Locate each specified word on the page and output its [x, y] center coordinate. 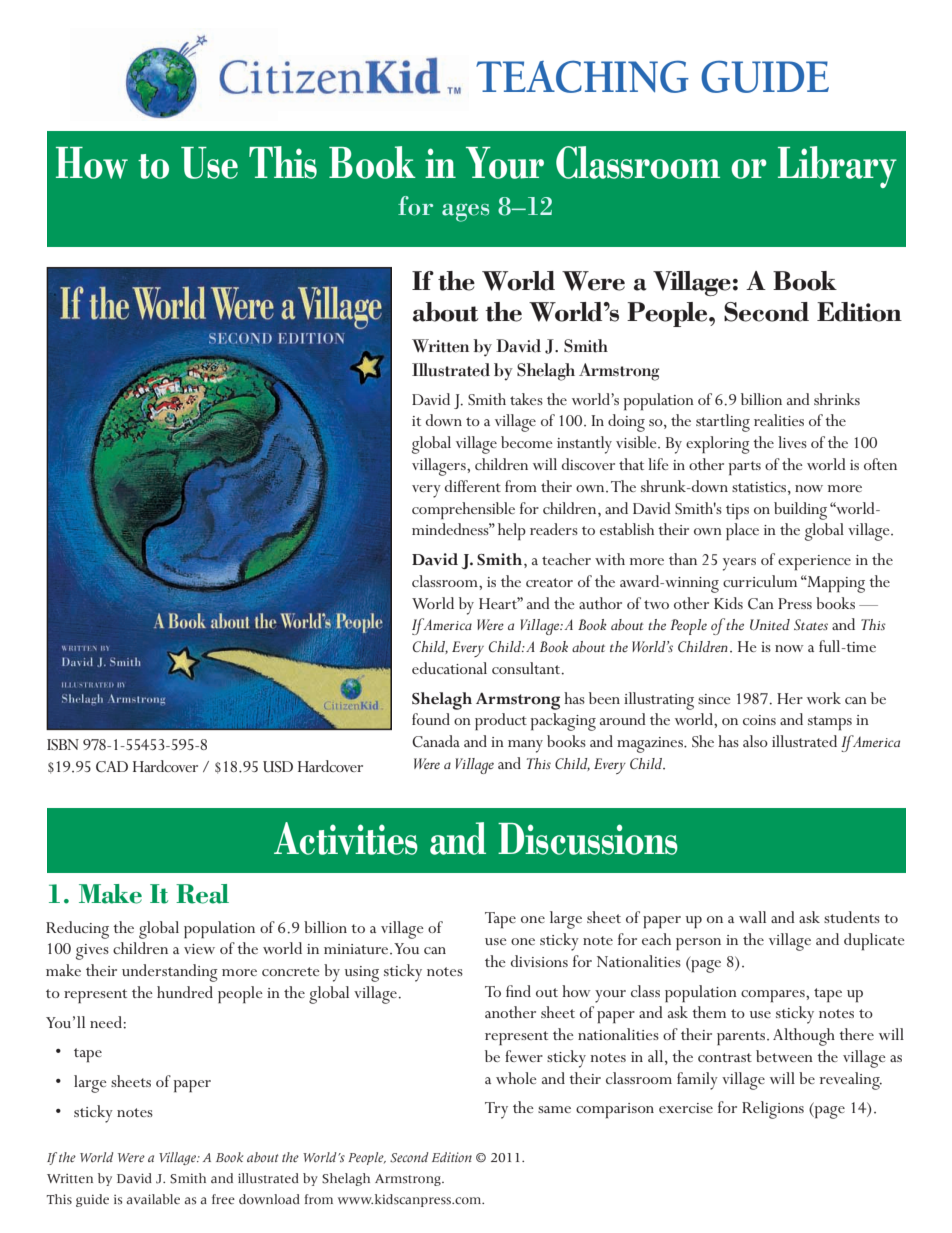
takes [526, 399]
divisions [539, 961]
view [199, 949]
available [153, 1199]
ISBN [63, 745]
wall [752, 917]
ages [465, 213]
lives [792, 442]
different [473, 486]
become [527, 442]
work [824, 698]
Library [837, 167]
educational [449, 668]
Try [496, 1110]
